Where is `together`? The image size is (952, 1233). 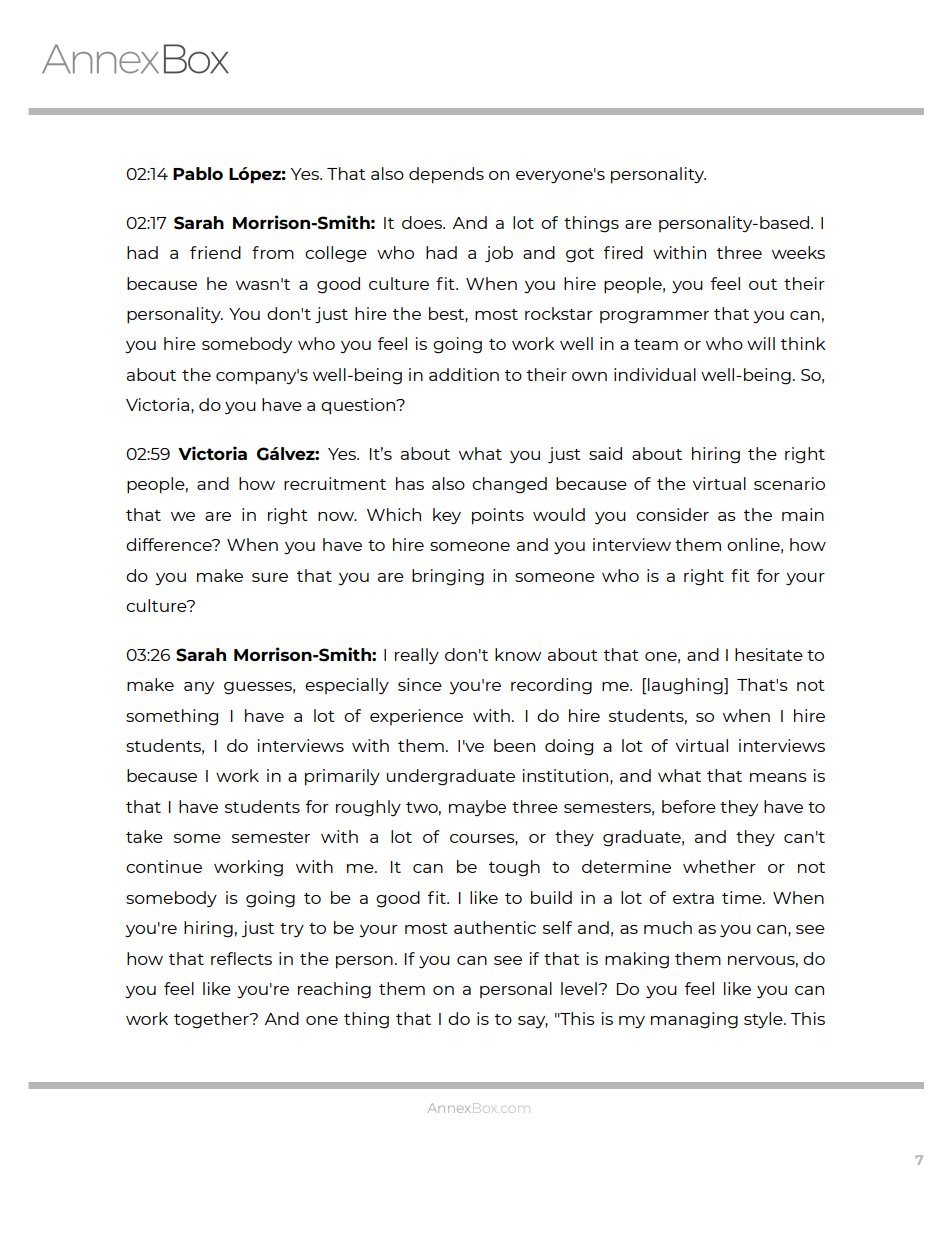 together is located at coordinates (212, 1020).
